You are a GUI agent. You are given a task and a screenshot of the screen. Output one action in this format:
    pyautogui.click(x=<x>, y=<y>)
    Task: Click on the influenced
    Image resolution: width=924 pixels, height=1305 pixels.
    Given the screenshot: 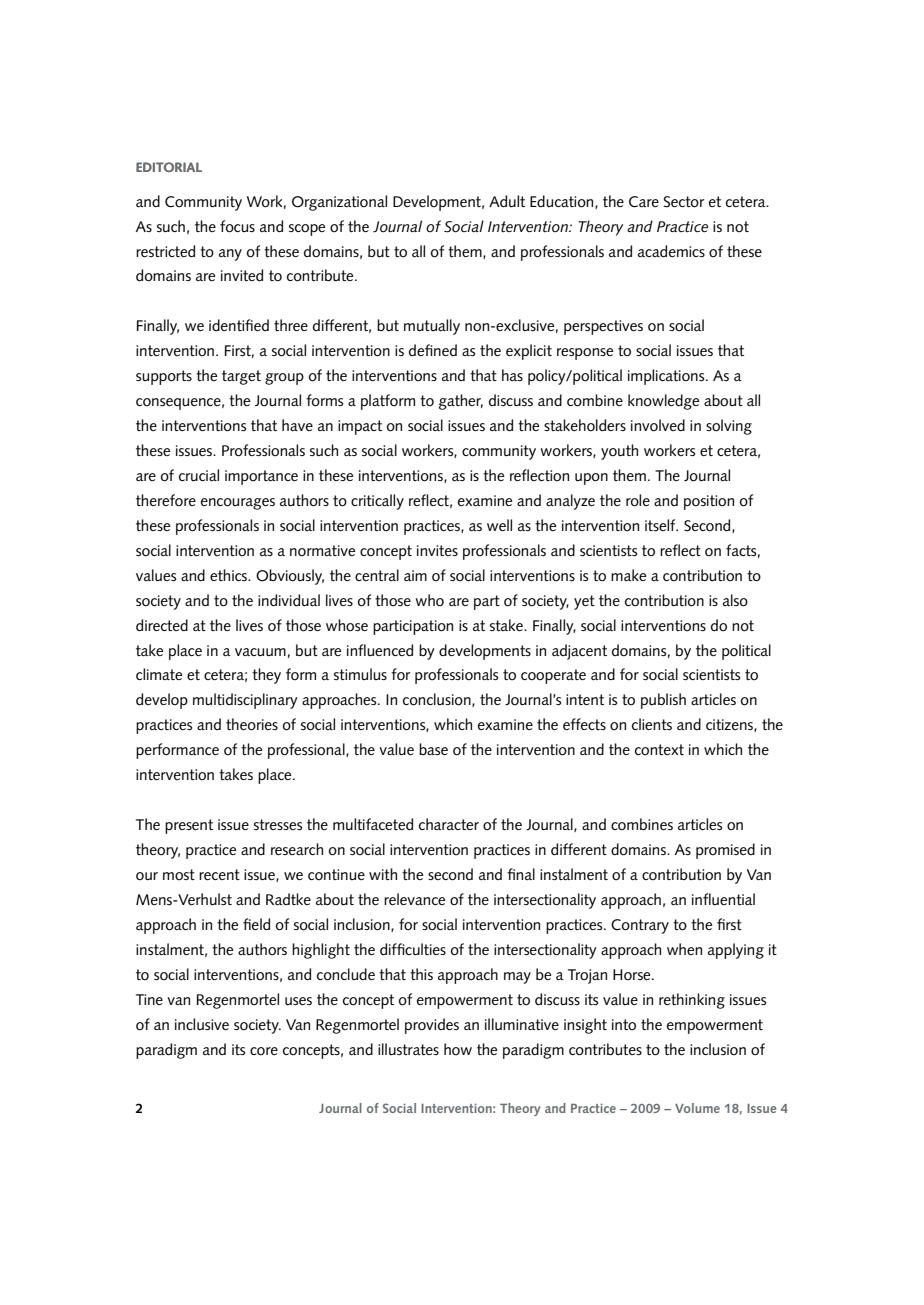 What is the action you would take?
    pyautogui.click(x=380, y=650)
